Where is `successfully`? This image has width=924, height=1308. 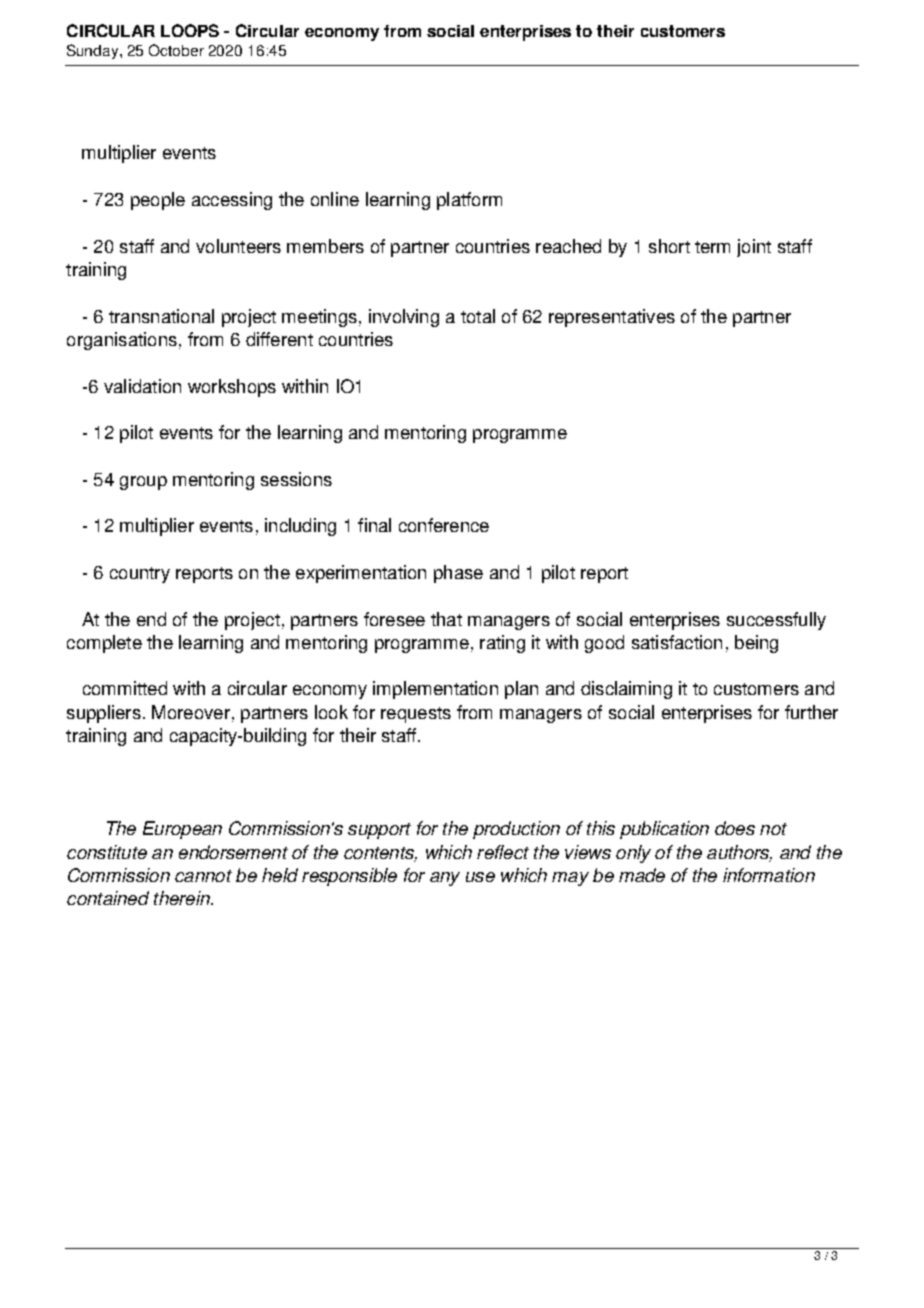
successfully is located at coordinates (776, 621).
